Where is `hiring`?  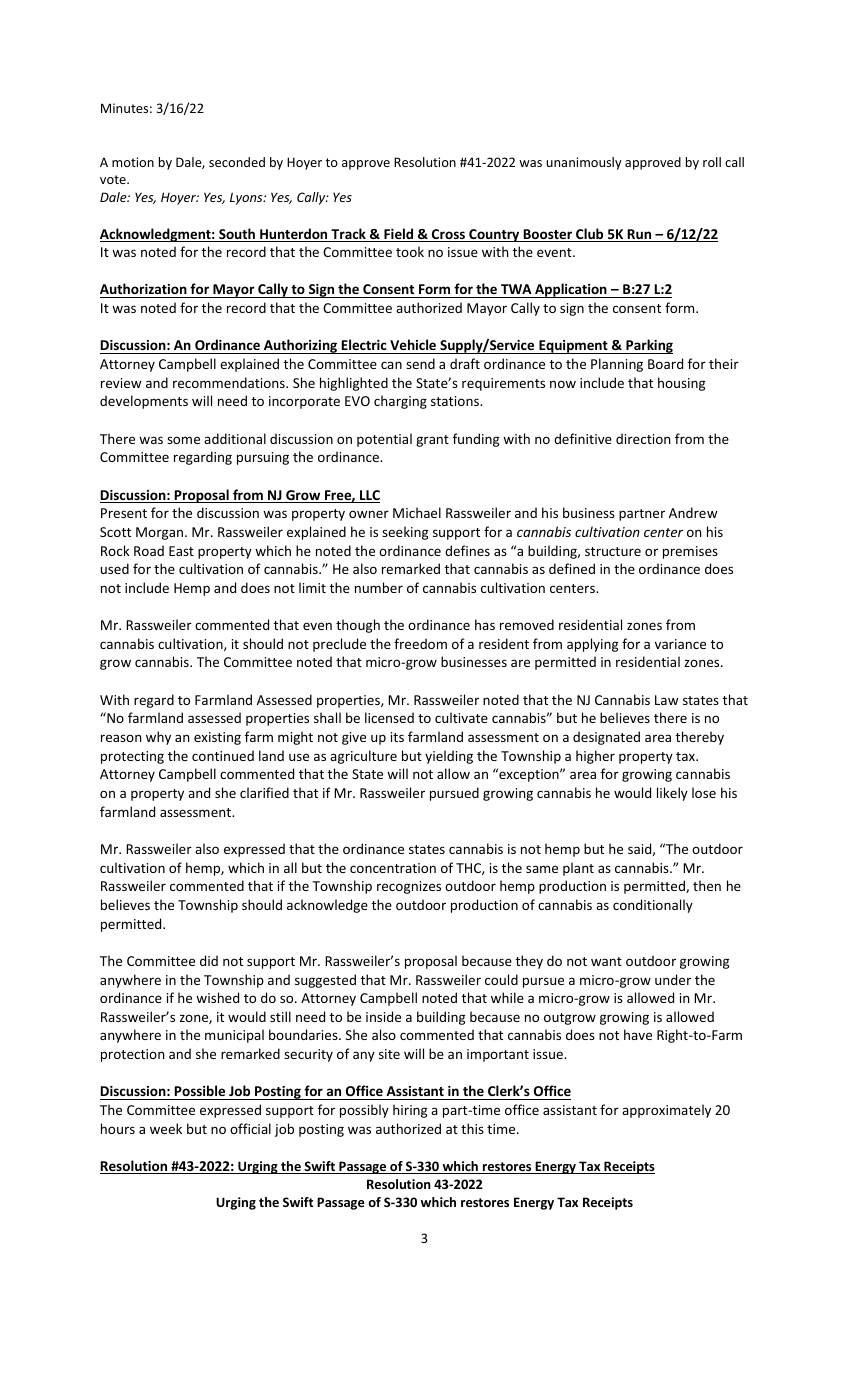
hiring is located at coordinates (410, 1111).
